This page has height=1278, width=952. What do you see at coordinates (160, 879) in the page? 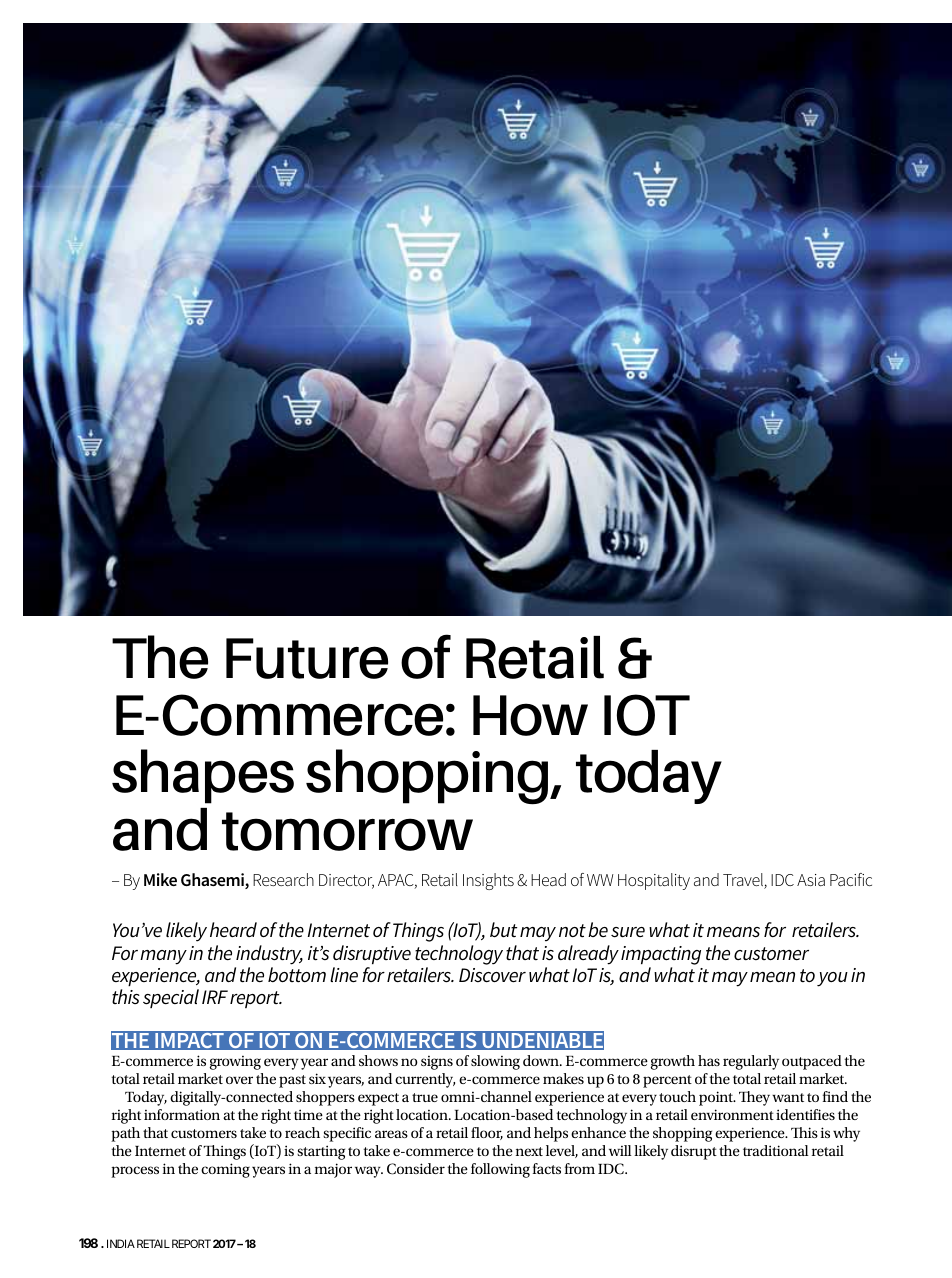
I see `Mike` at bounding box center [160, 879].
